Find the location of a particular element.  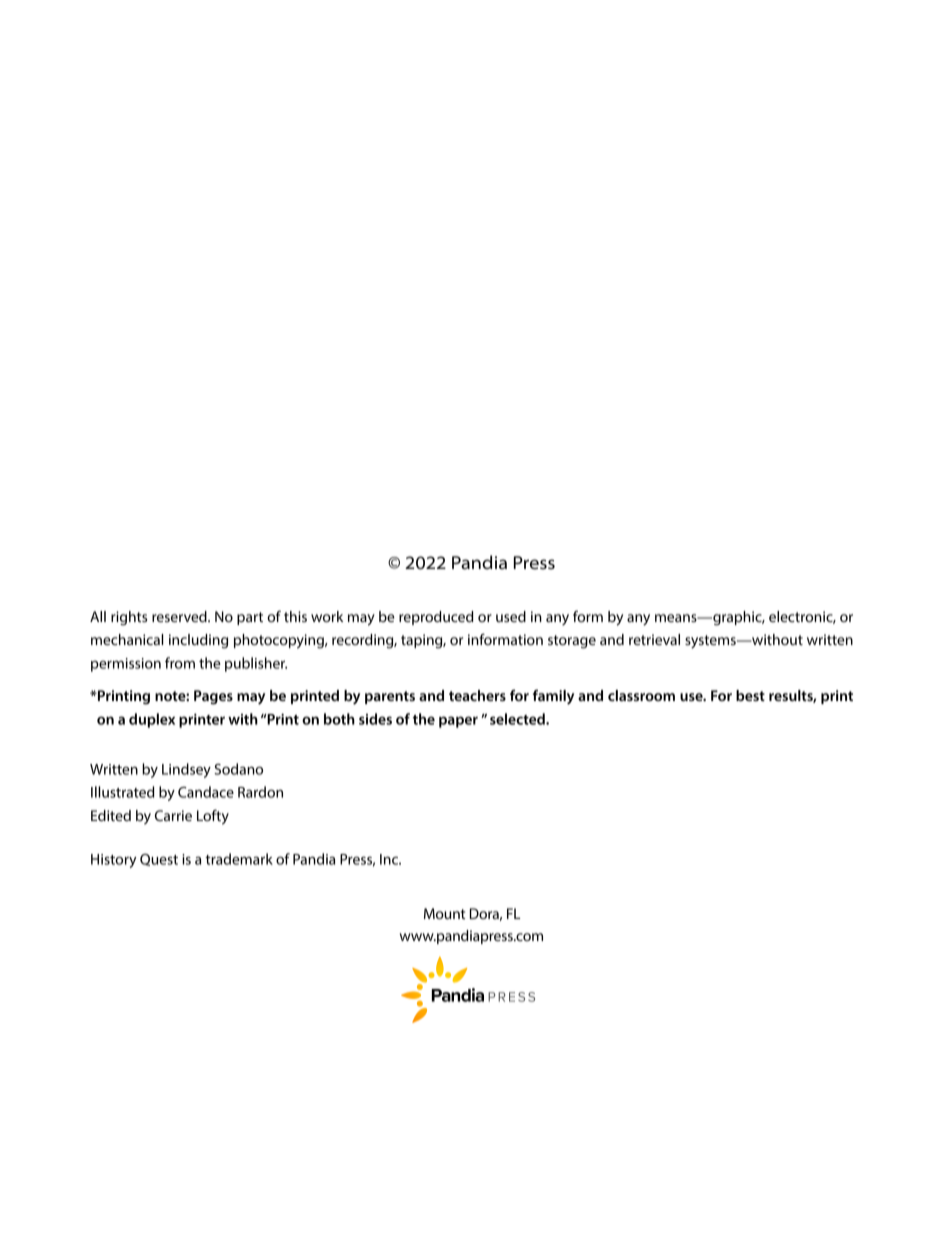

Carrie is located at coordinates (173, 815).
